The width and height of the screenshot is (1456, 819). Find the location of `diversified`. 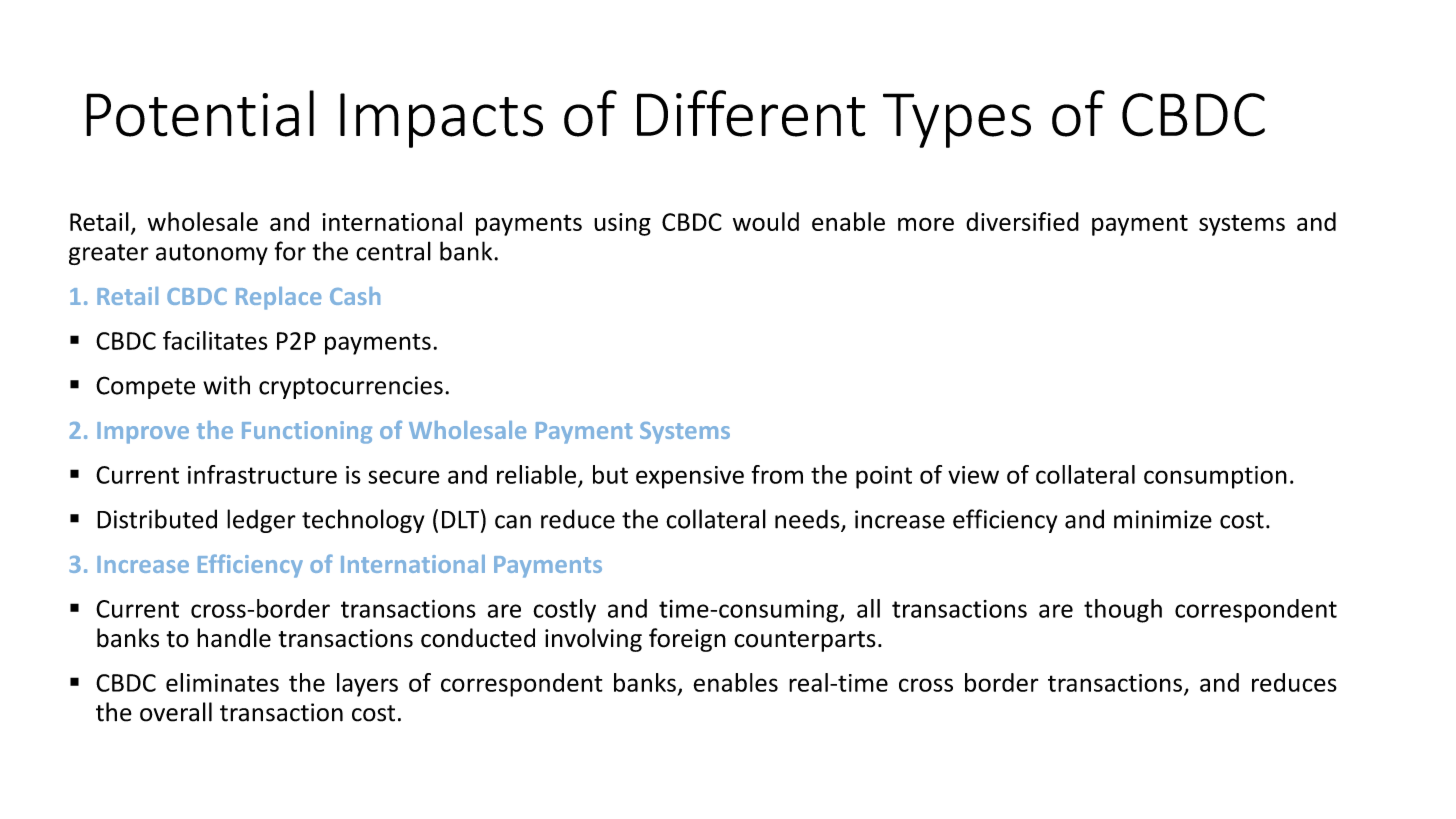

diversified is located at coordinates (1022, 221).
